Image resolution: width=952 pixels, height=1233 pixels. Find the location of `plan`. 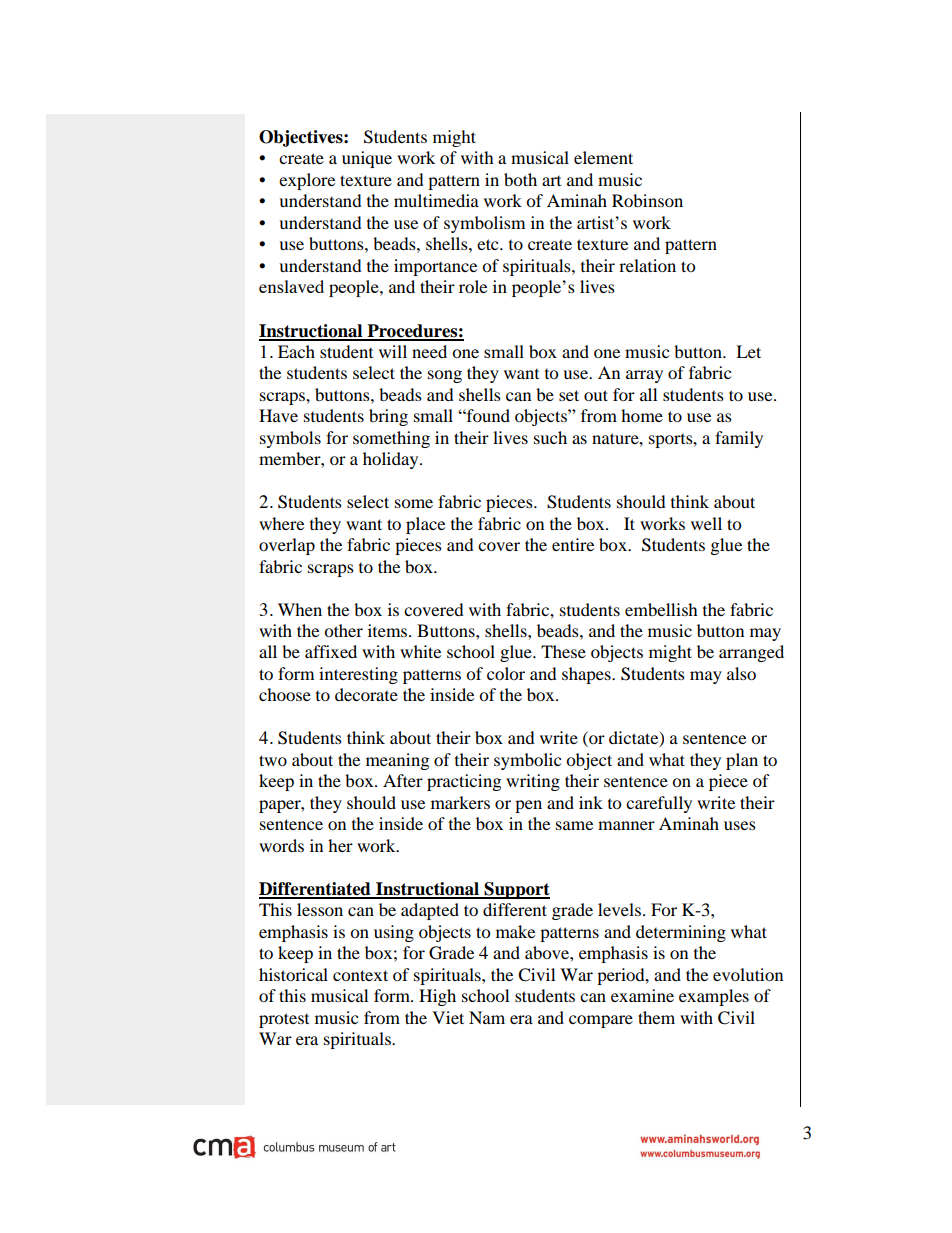

plan is located at coordinates (742, 761).
